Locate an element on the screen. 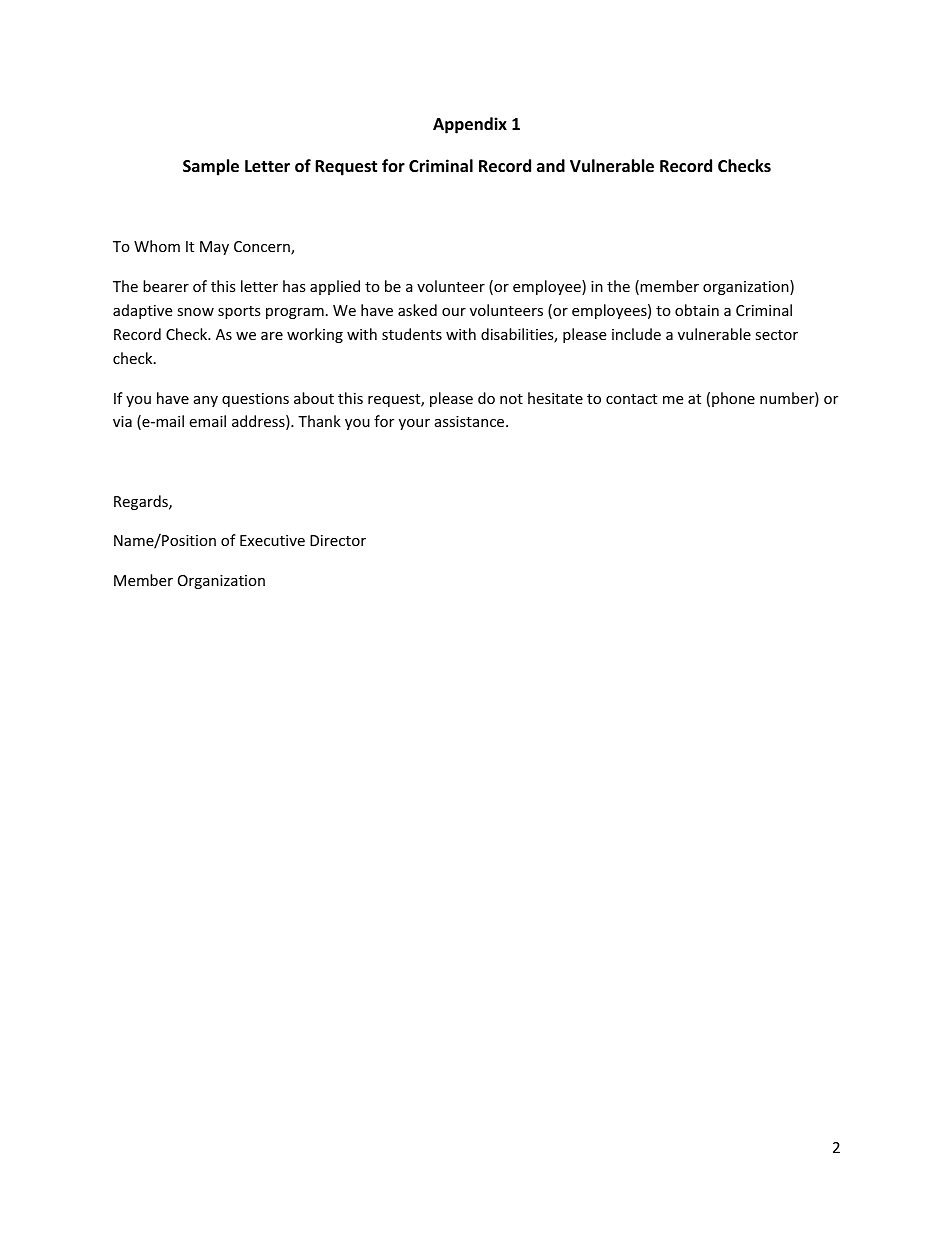 The image size is (952, 1233). Executive is located at coordinates (272, 540).
